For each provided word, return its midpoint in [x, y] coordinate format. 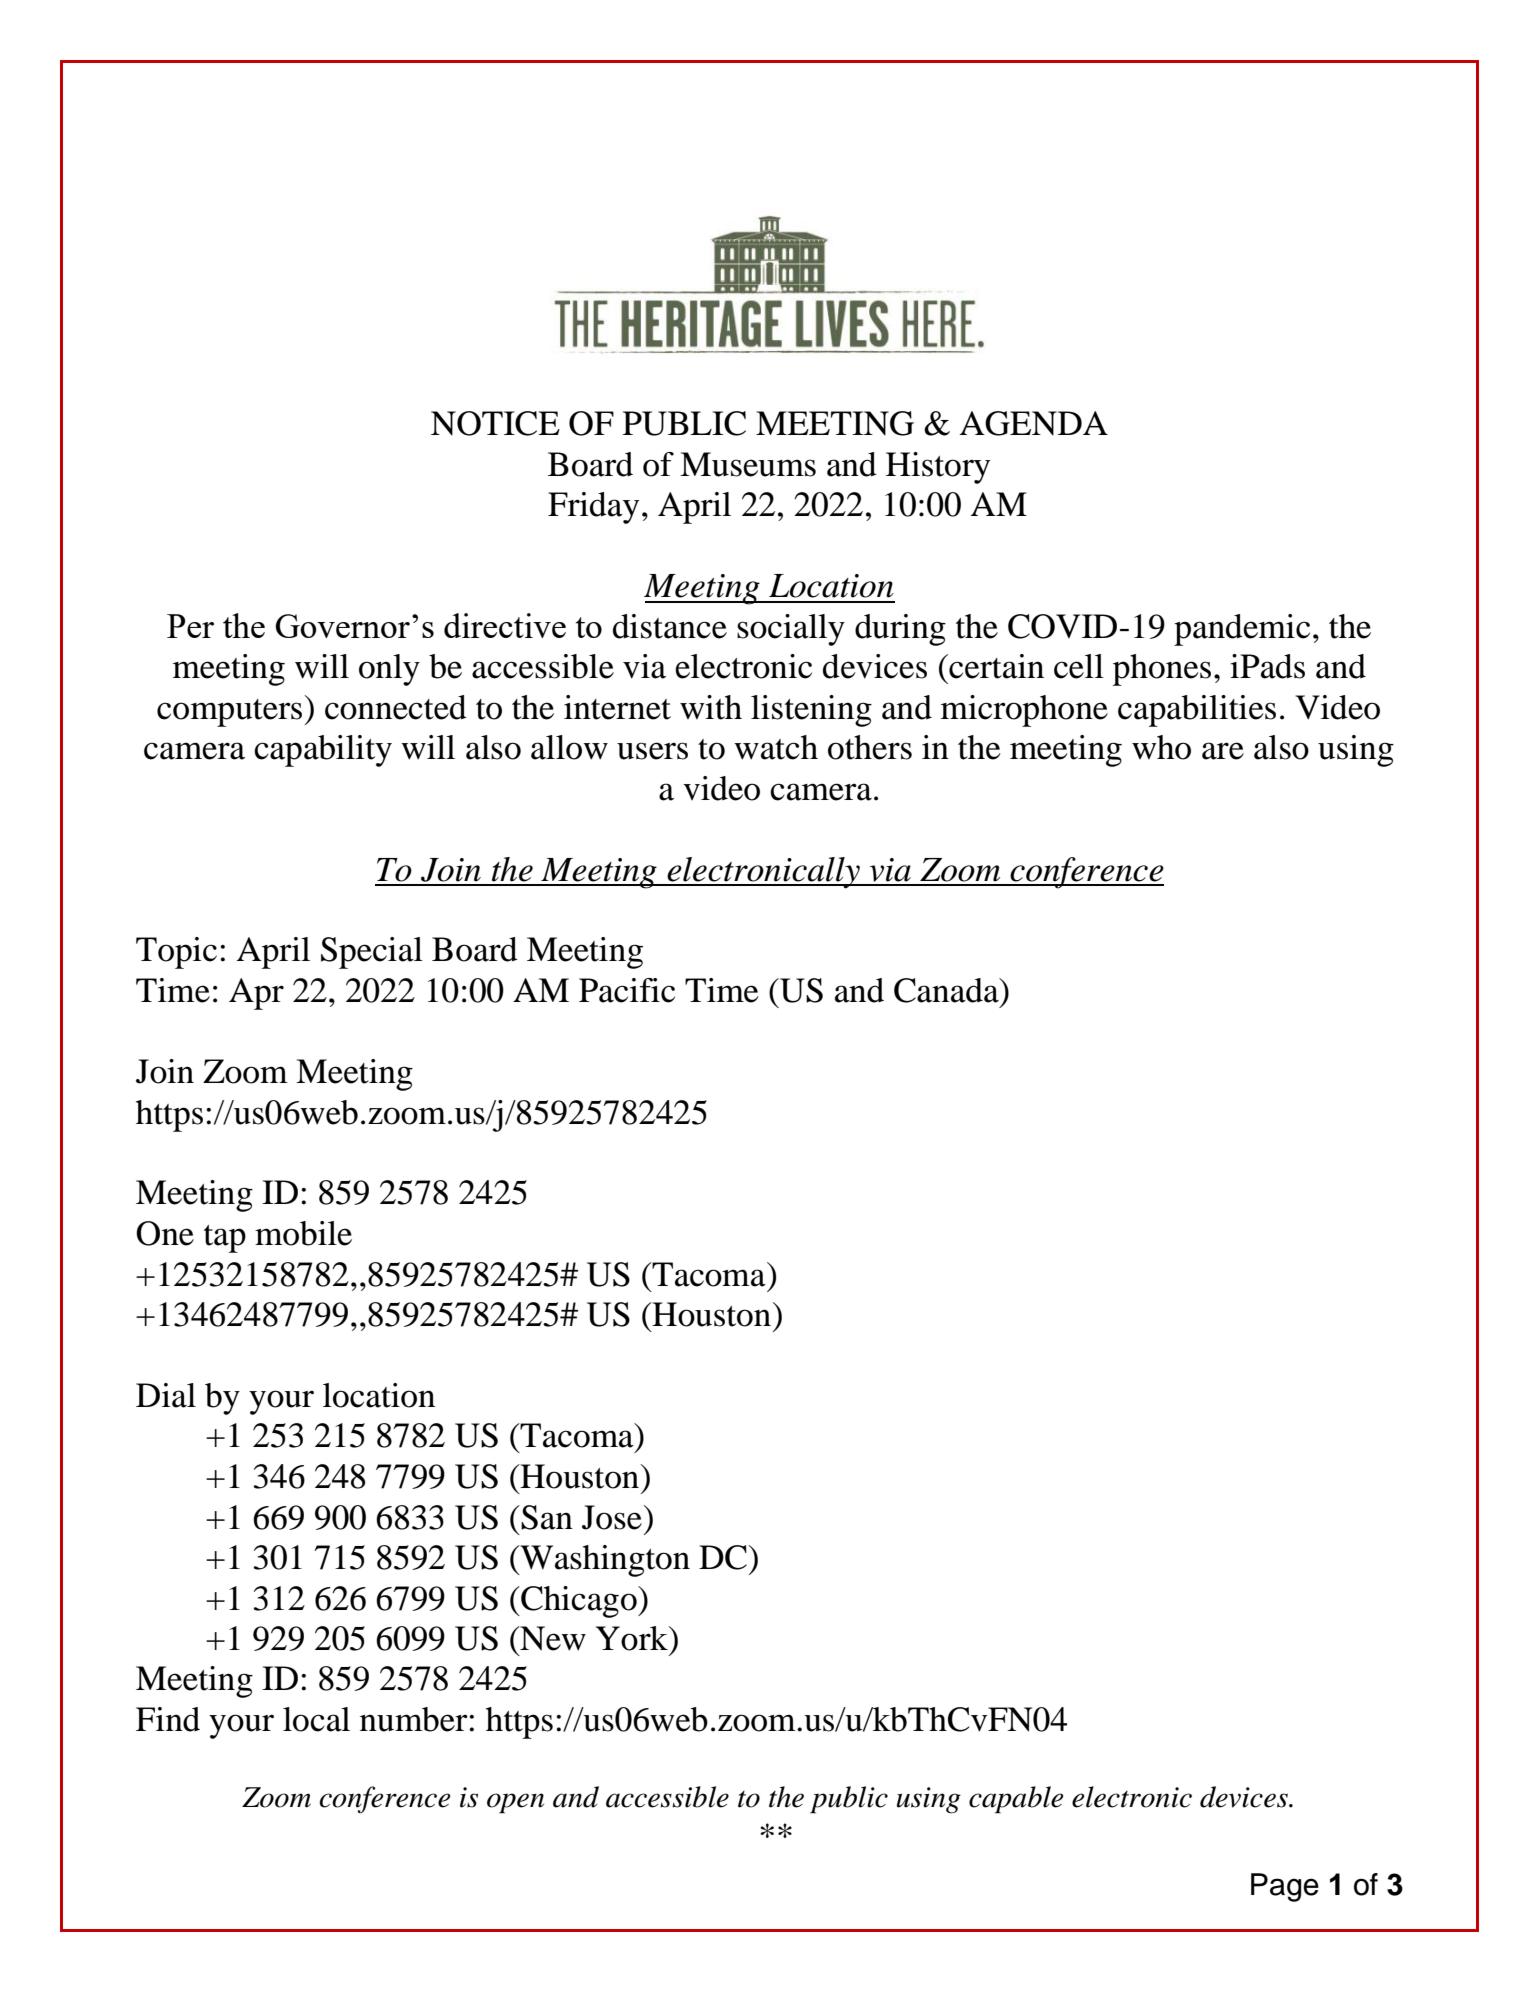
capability [323, 751]
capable [1016, 1800]
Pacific [627, 990]
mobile [303, 1233]
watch [776, 747]
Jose [612, 1517]
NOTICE [495, 423]
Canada [947, 990]
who [1161, 747]
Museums [748, 464]
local [316, 1719]
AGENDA [1034, 423]
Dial [166, 1395]
